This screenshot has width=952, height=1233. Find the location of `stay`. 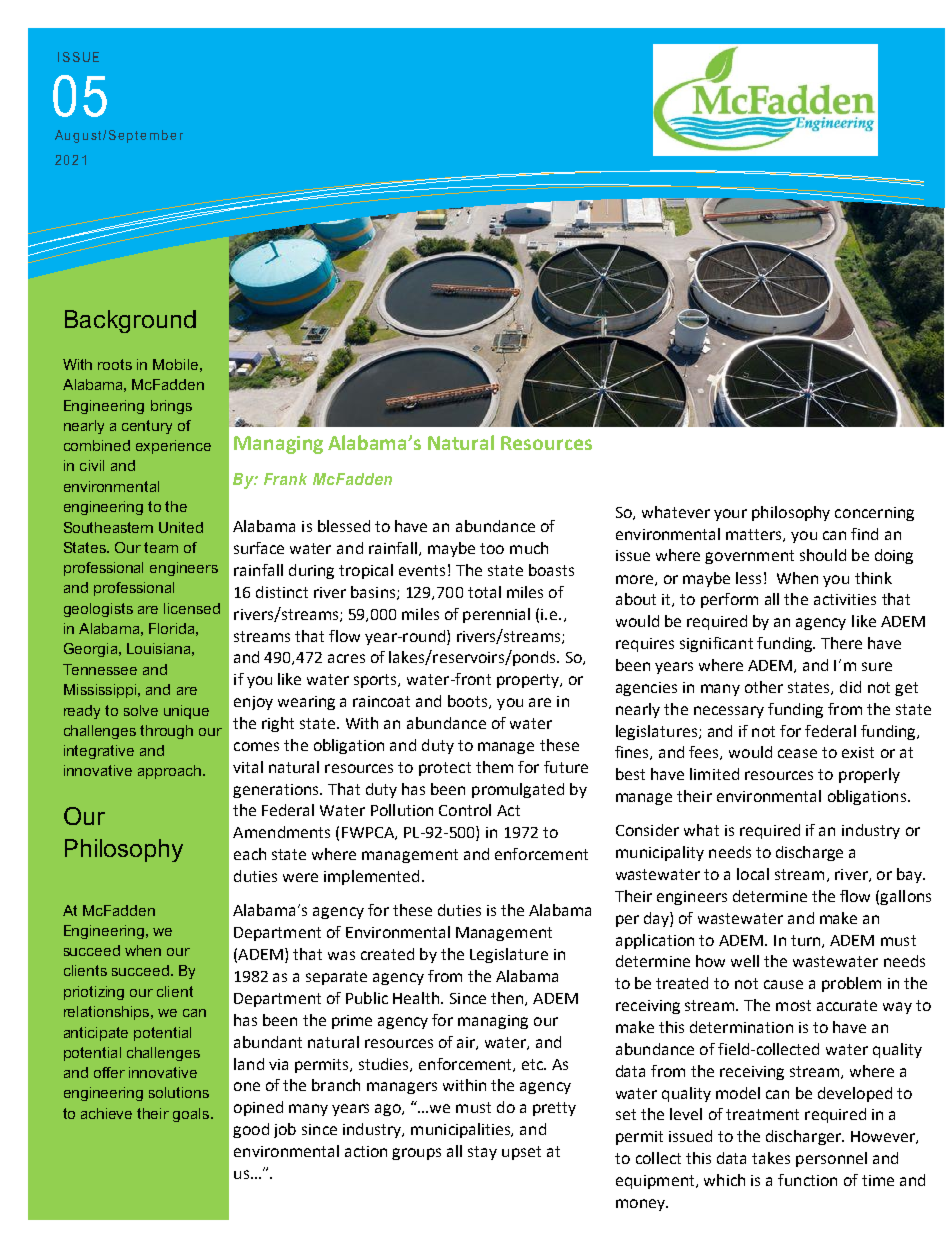

stay is located at coordinates (482, 1153).
